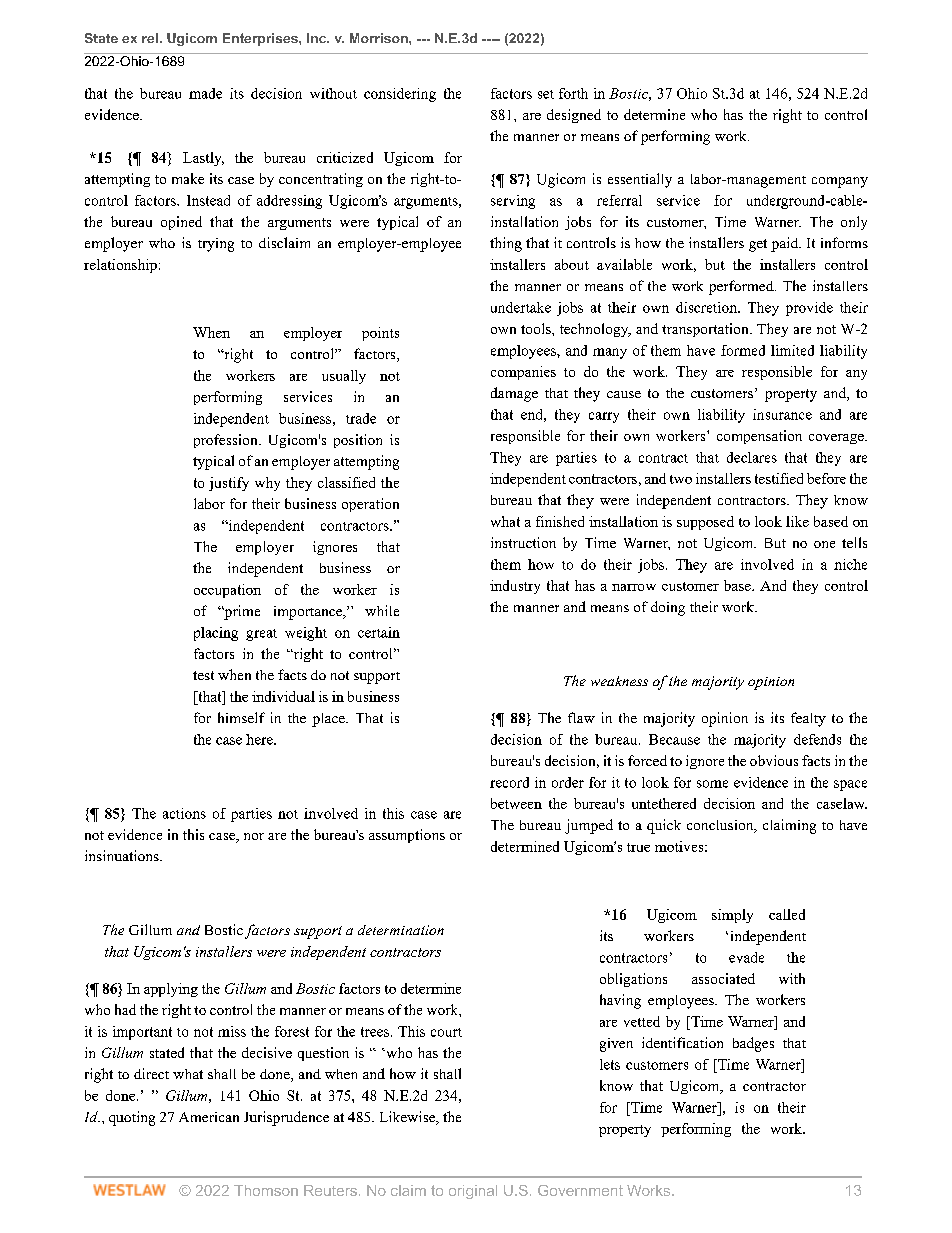 The image size is (952, 1233). What do you see at coordinates (840, 182) in the screenshot?
I see `company` at bounding box center [840, 182].
